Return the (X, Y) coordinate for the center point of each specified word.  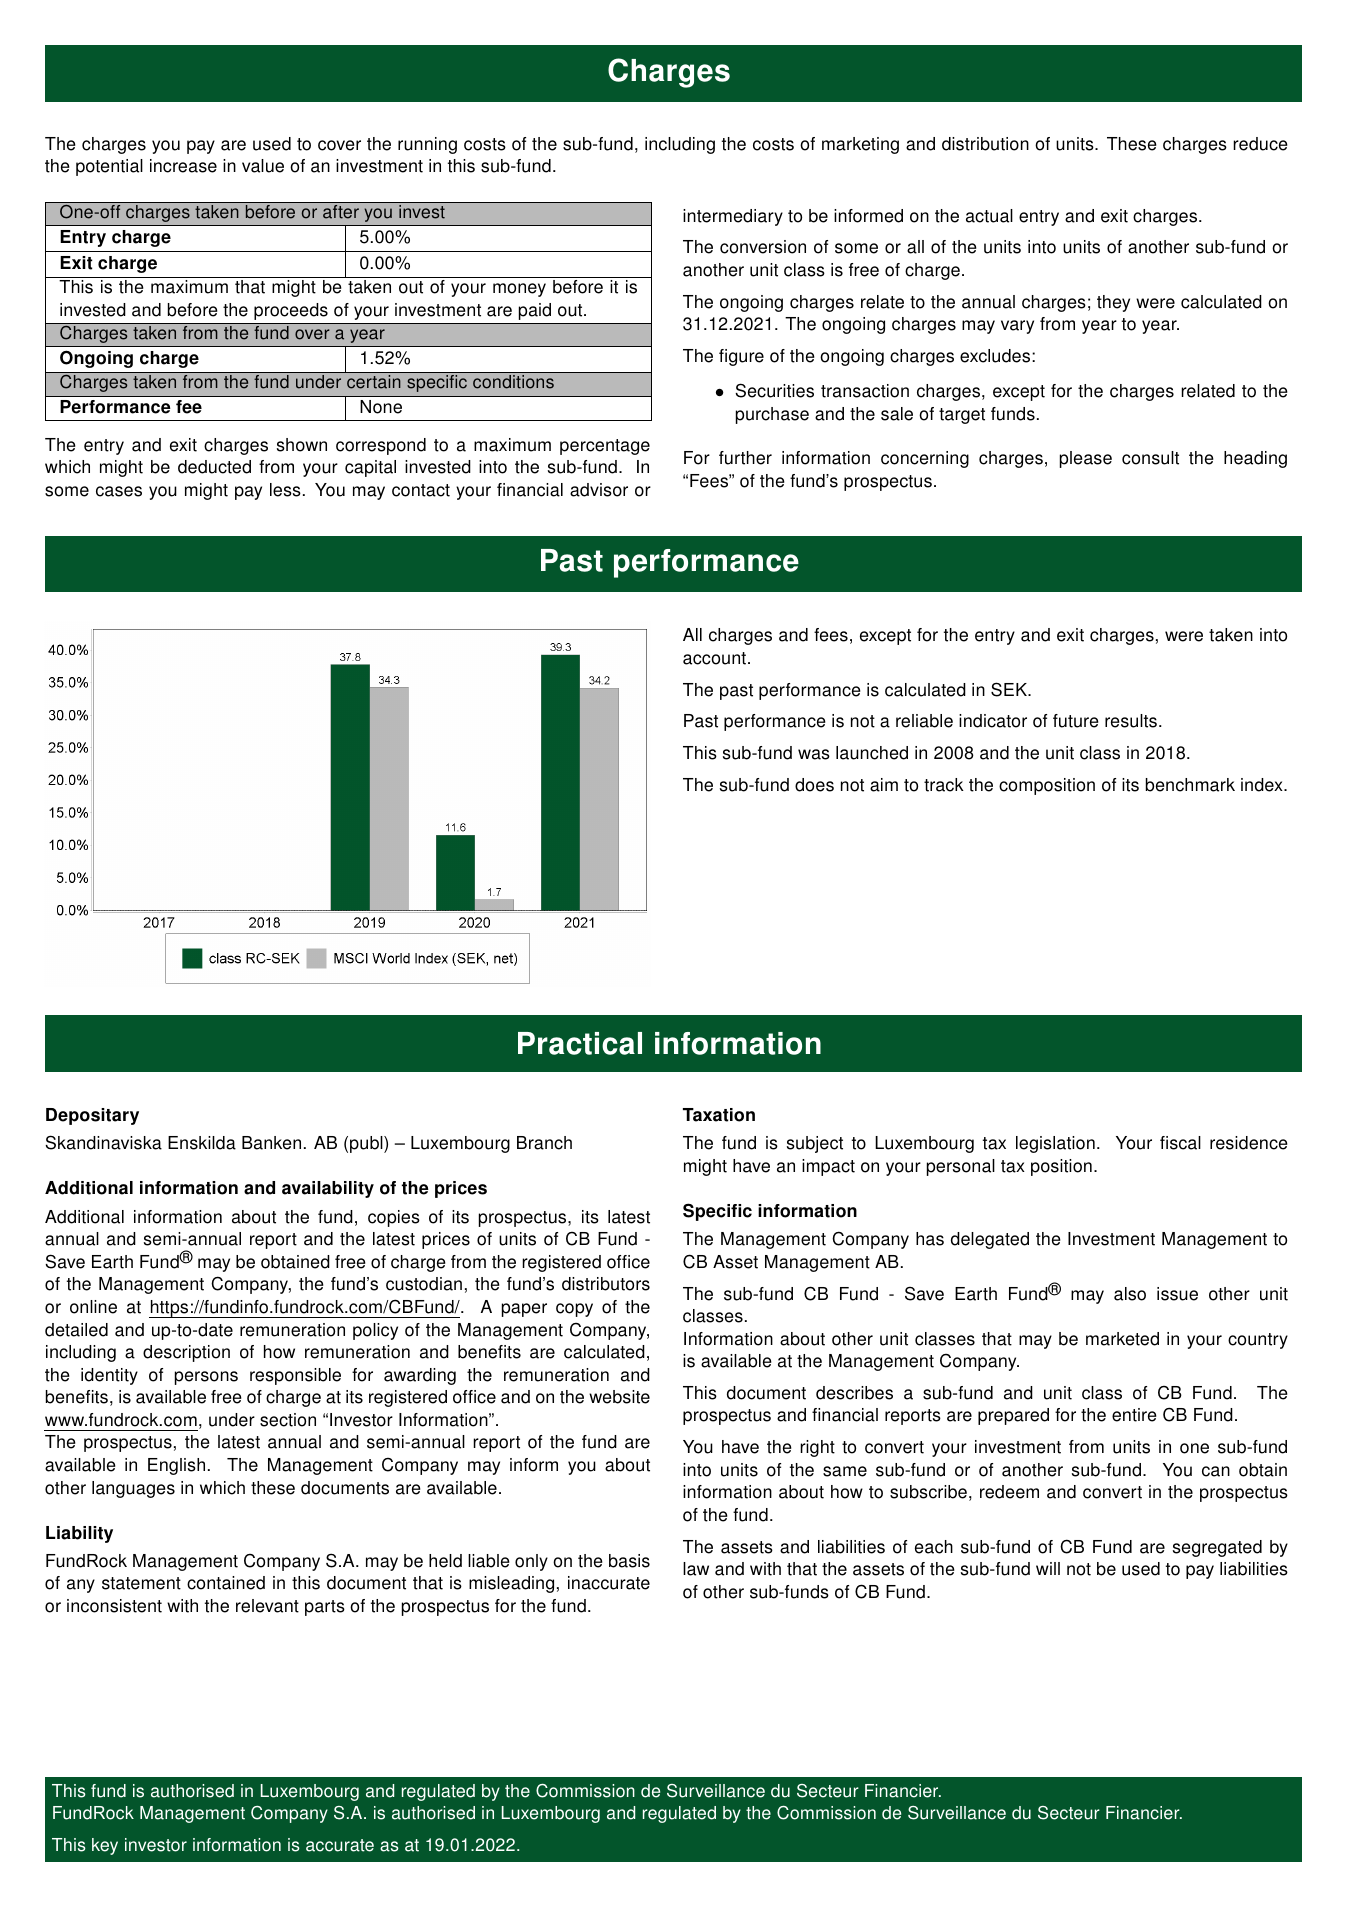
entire (1134, 1415)
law (696, 1569)
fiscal (1180, 1143)
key (105, 1846)
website (619, 1397)
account (716, 658)
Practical (580, 1043)
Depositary (92, 1116)
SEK (1010, 689)
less (285, 490)
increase (183, 166)
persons (206, 1378)
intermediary (733, 217)
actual (989, 216)
